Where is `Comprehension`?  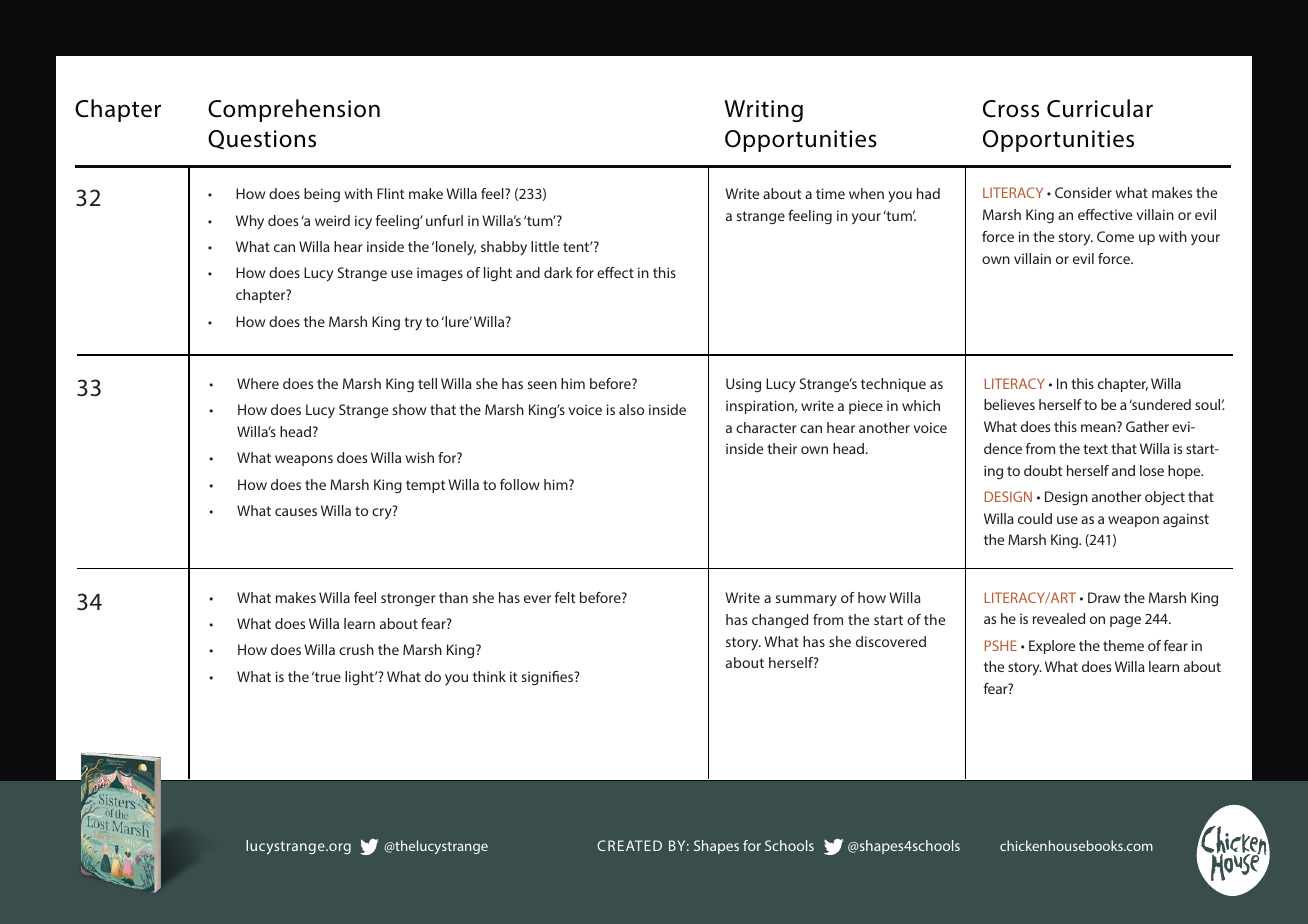 Comprehension is located at coordinates (294, 110).
